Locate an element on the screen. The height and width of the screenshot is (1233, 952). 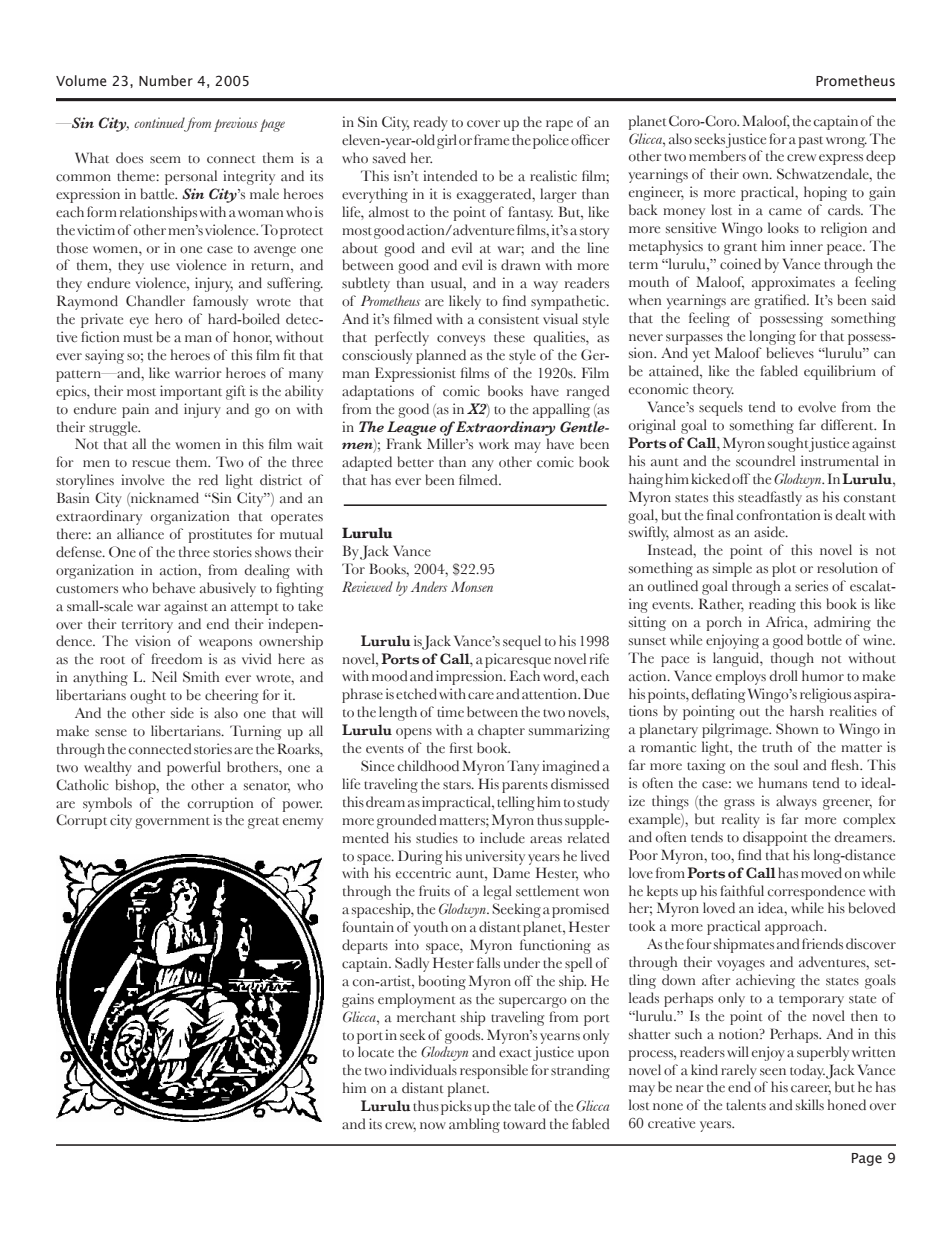
continued is located at coordinates (160, 124).
